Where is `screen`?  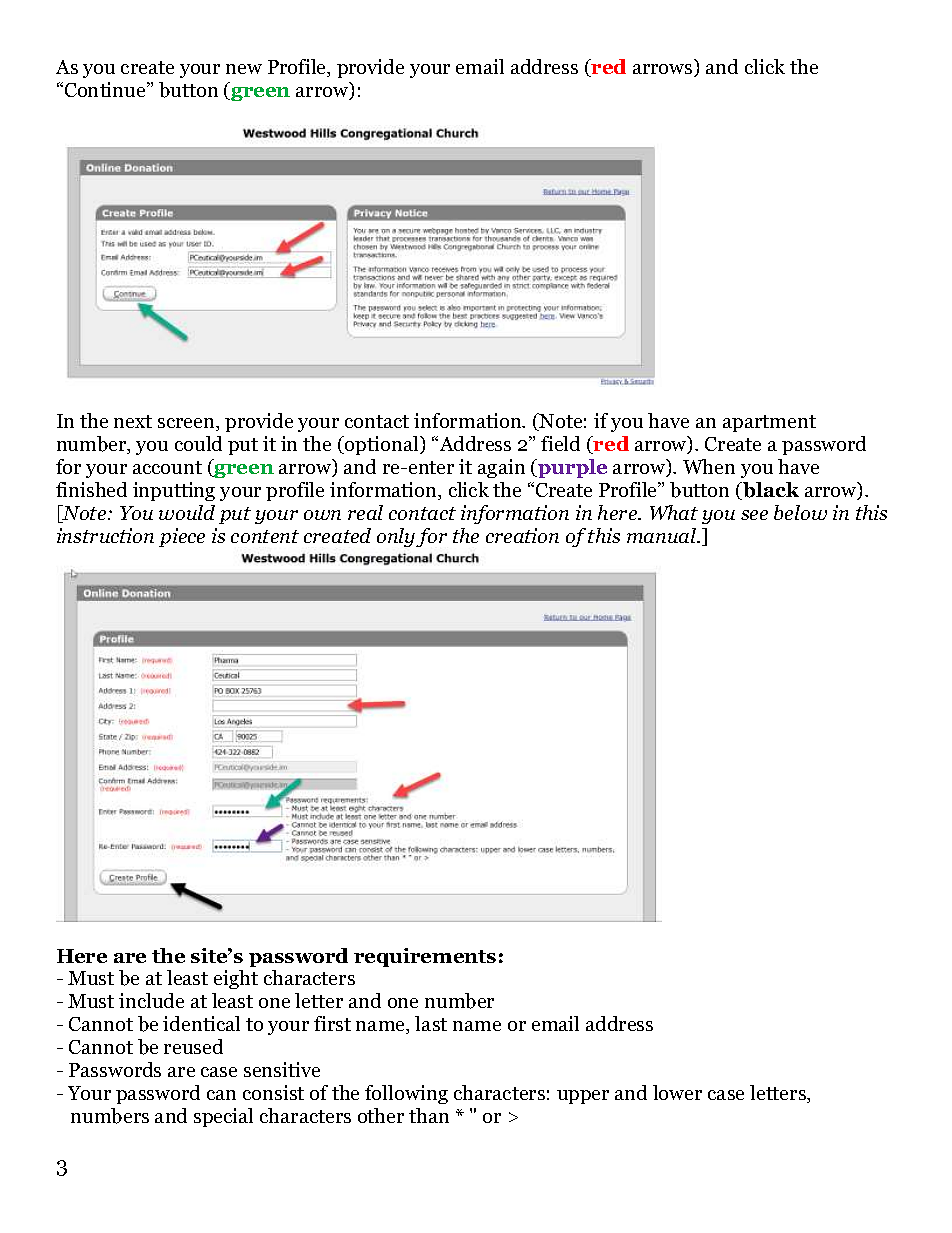 screen is located at coordinates (187, 424).
